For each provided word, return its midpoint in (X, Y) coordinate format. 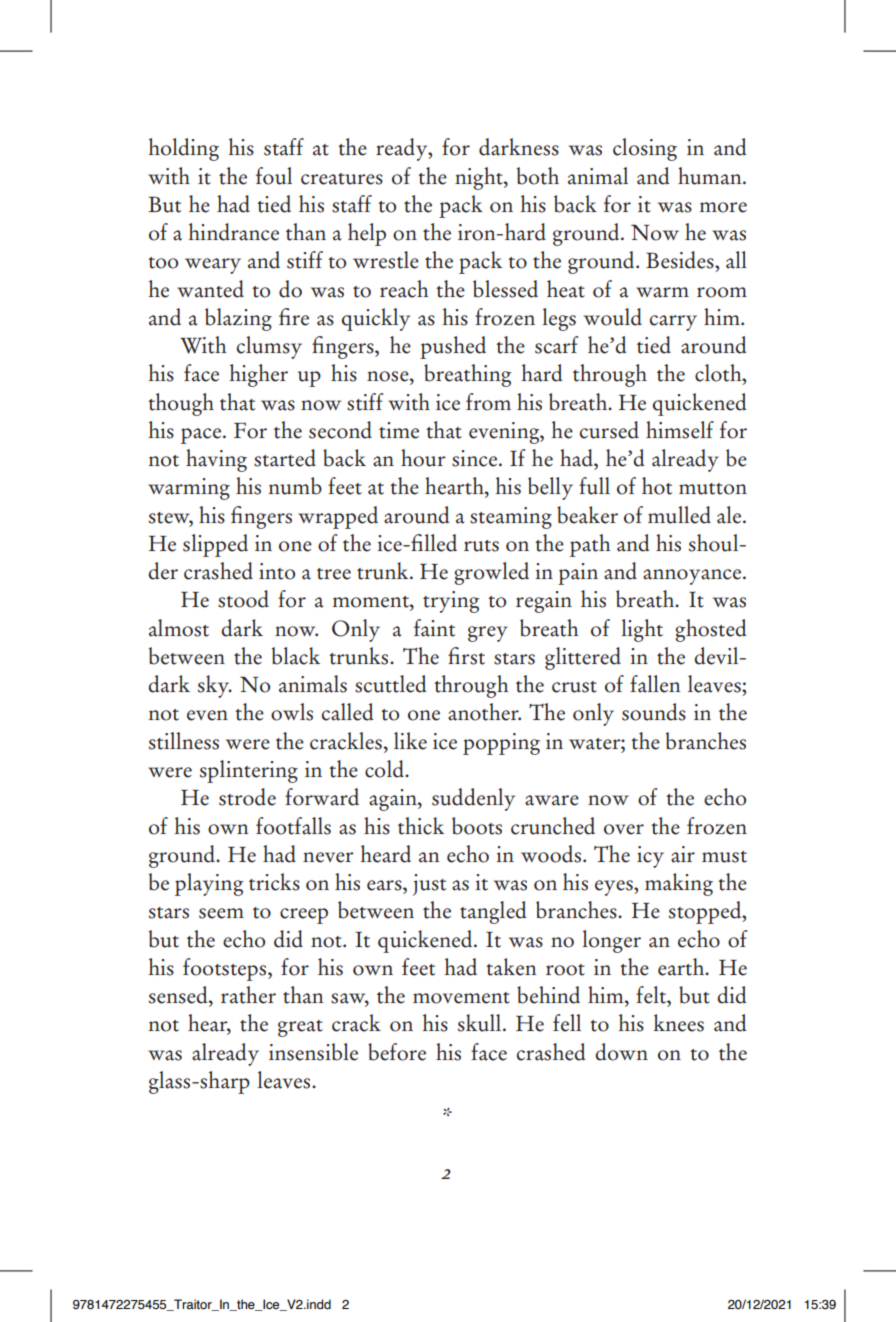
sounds (654, 712)
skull (481, 1023)
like (410, 741)
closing (645, 149)
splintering (249, 771)
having (216, 460)
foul (274, 176)
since (474, 458)
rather (248, 995)
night (480, 178)
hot (657, 486)
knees (679, 1023)
